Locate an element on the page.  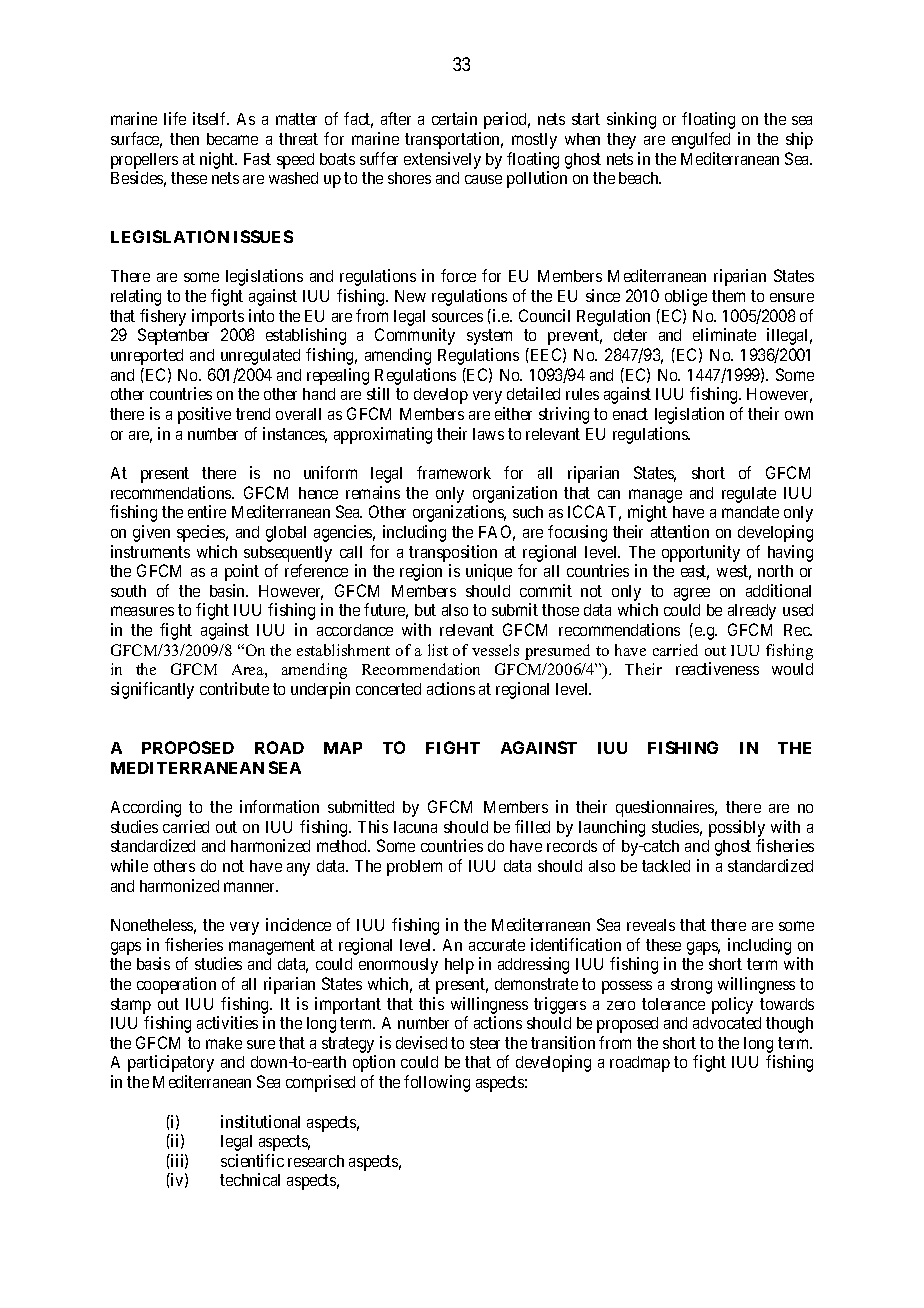
cooperation is located at coordinates (176, 985).
